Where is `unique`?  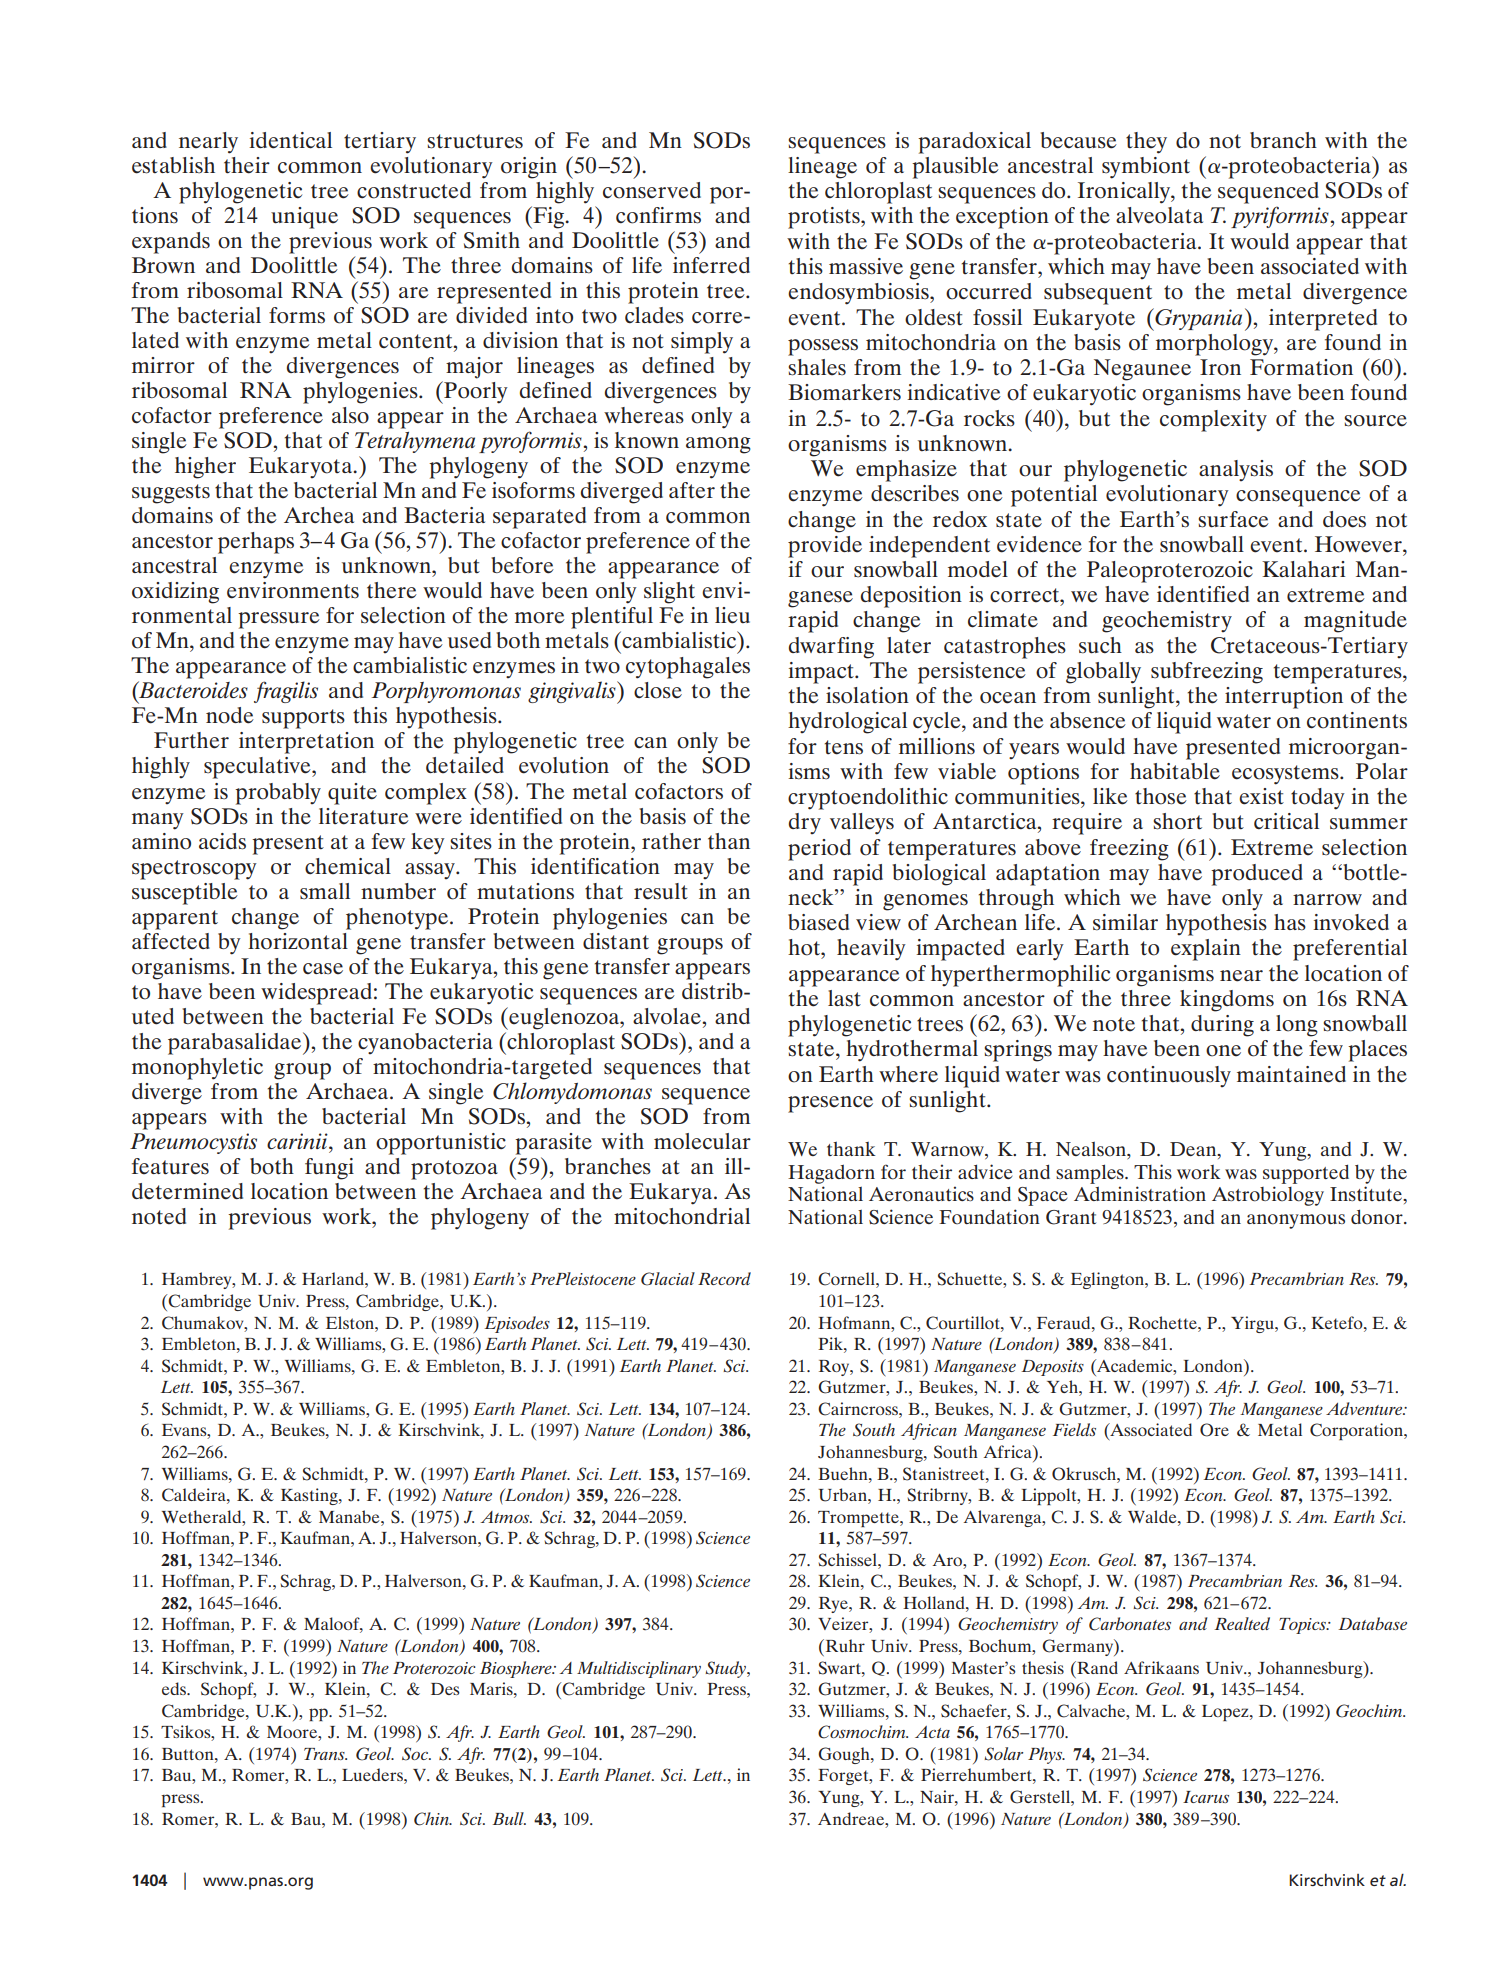
unique is located at coordinates (304, 218).
